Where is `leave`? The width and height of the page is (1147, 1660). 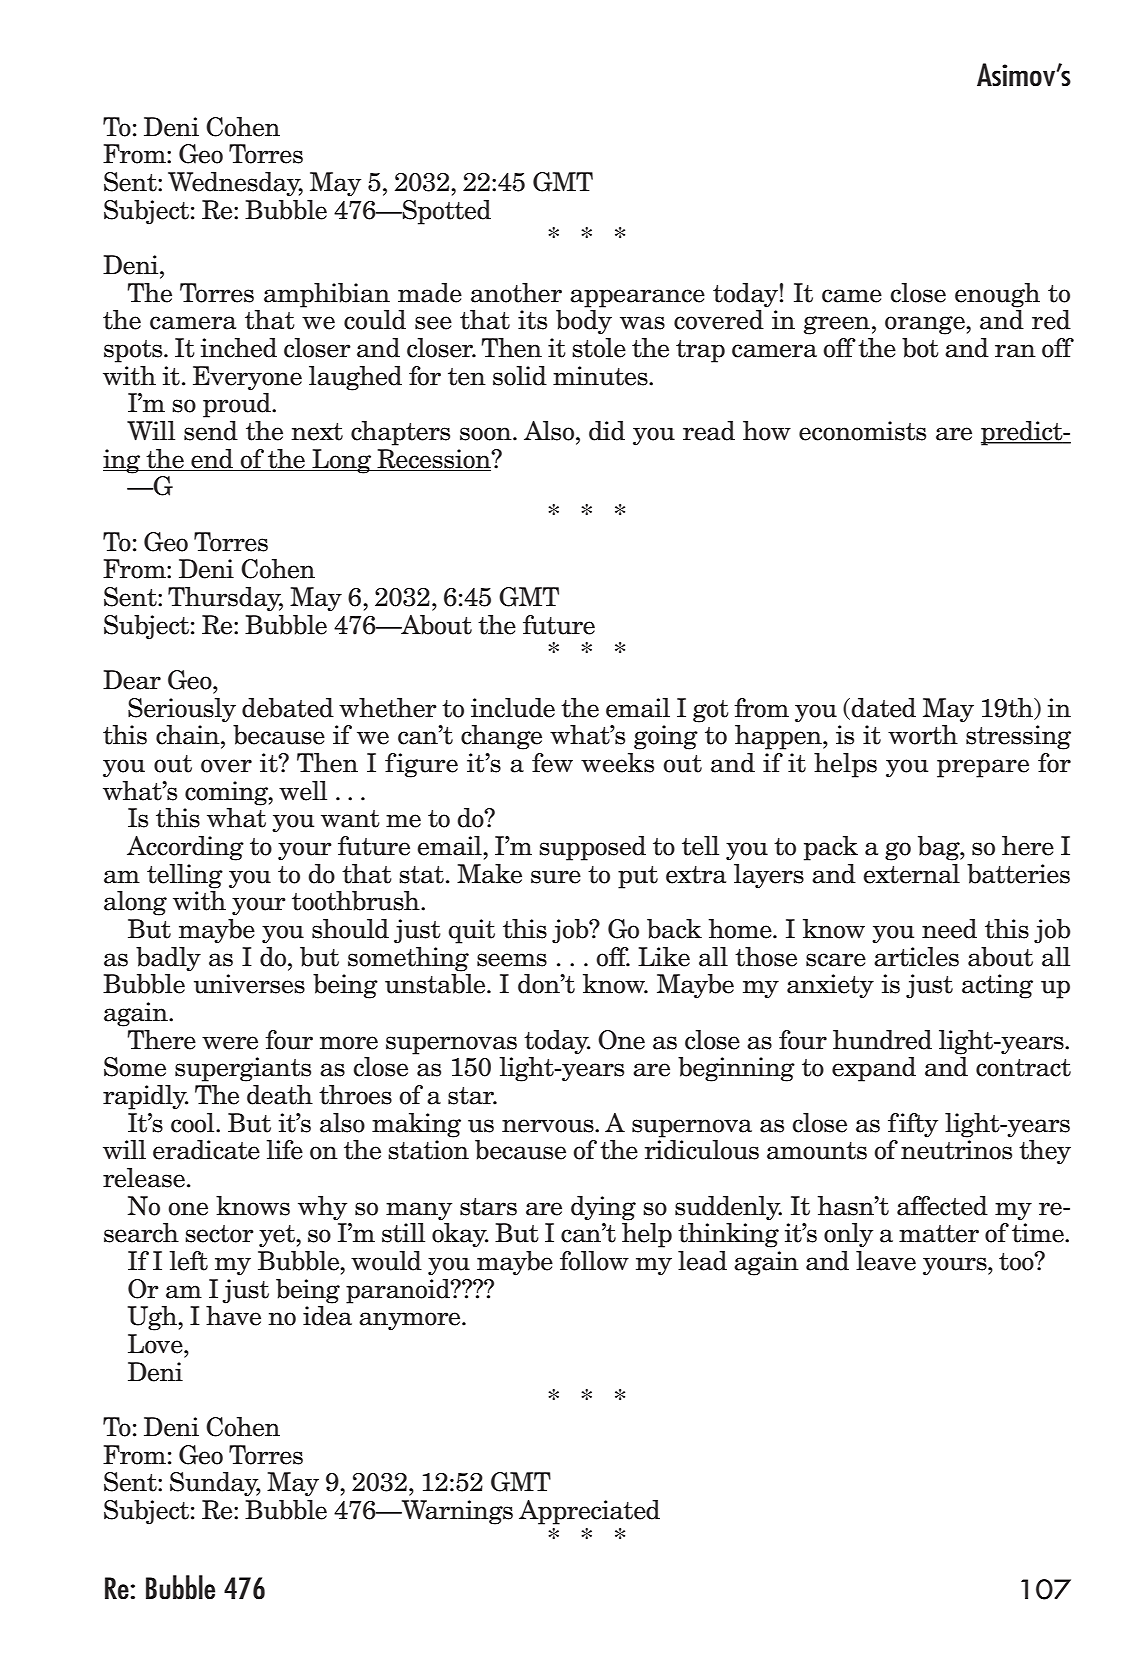 leave is located at coordinates (886, 1261).
